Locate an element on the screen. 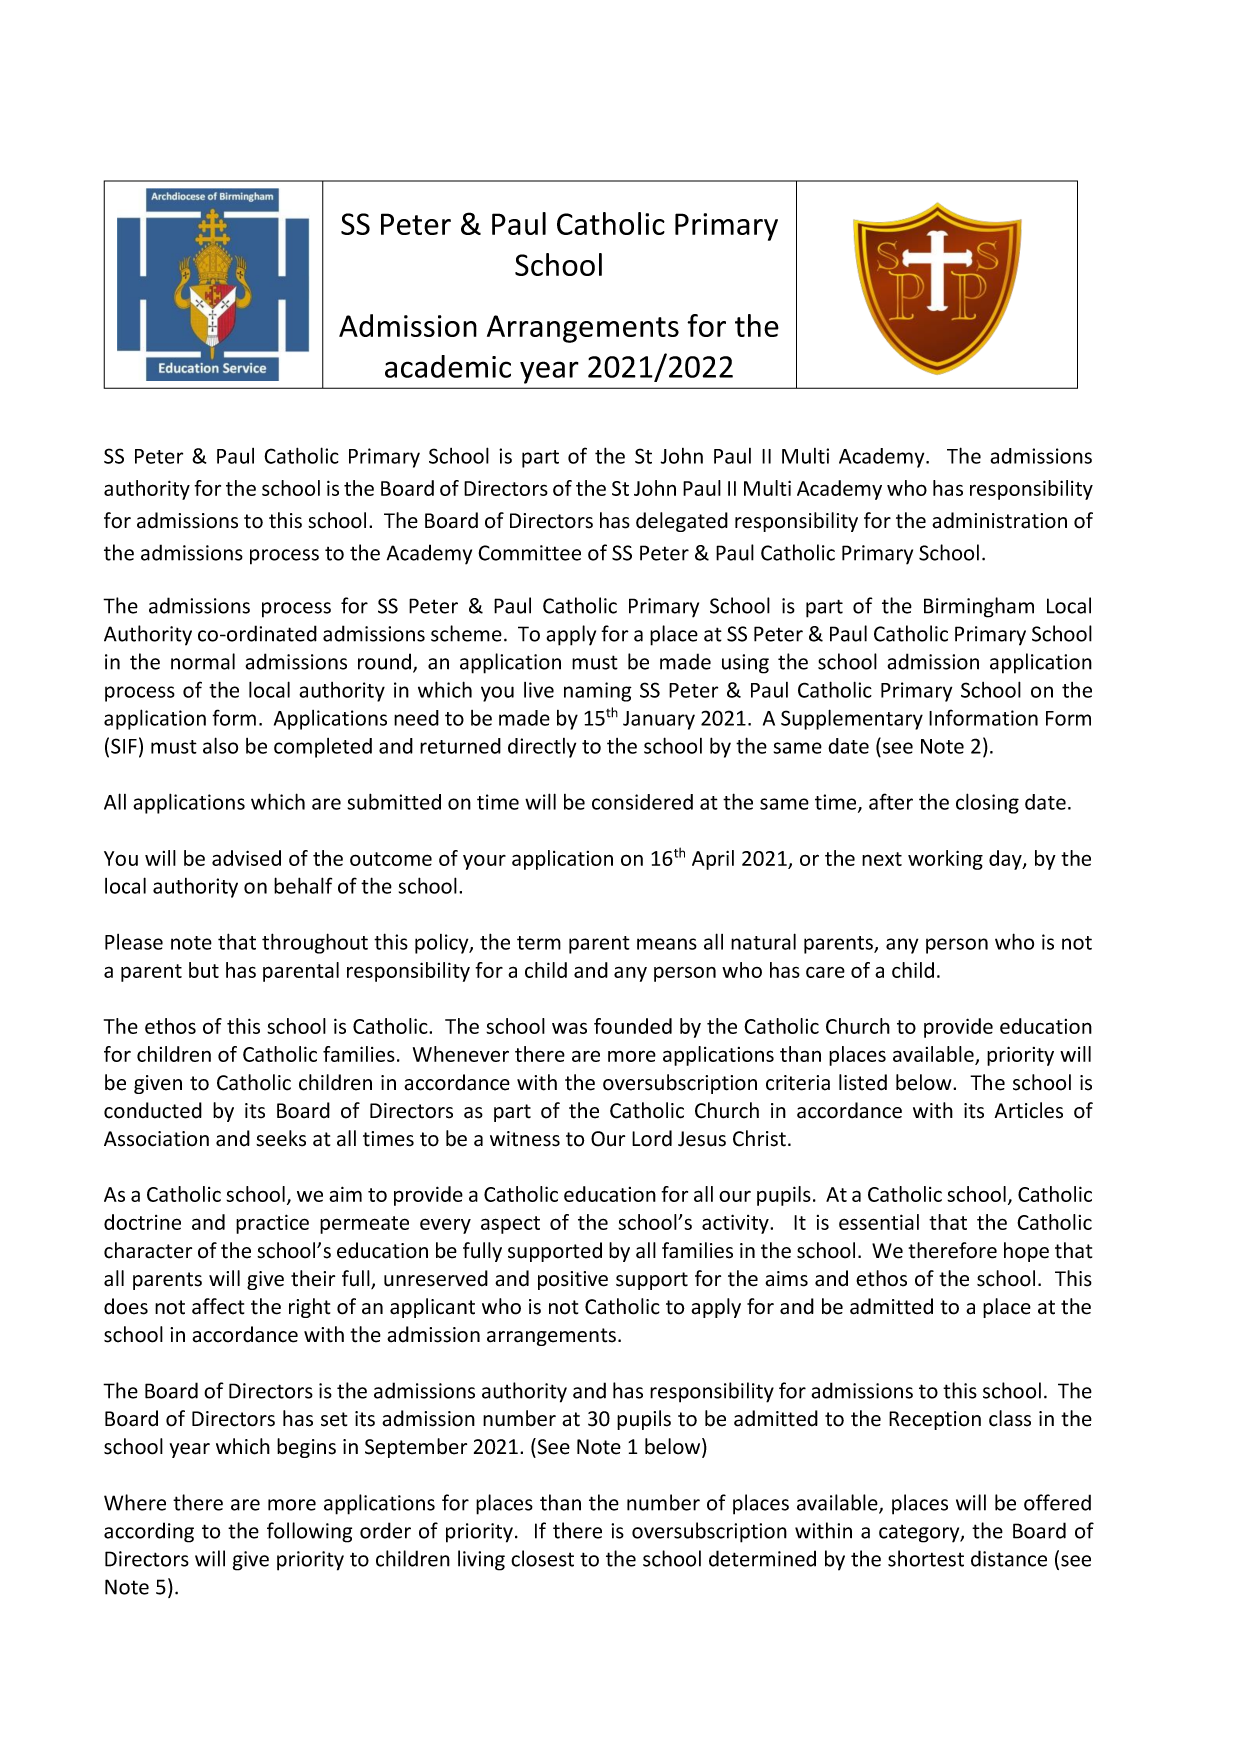 The height and width of the screenshot is (1757, 1243). closing is located at coordinates (987, 803).
